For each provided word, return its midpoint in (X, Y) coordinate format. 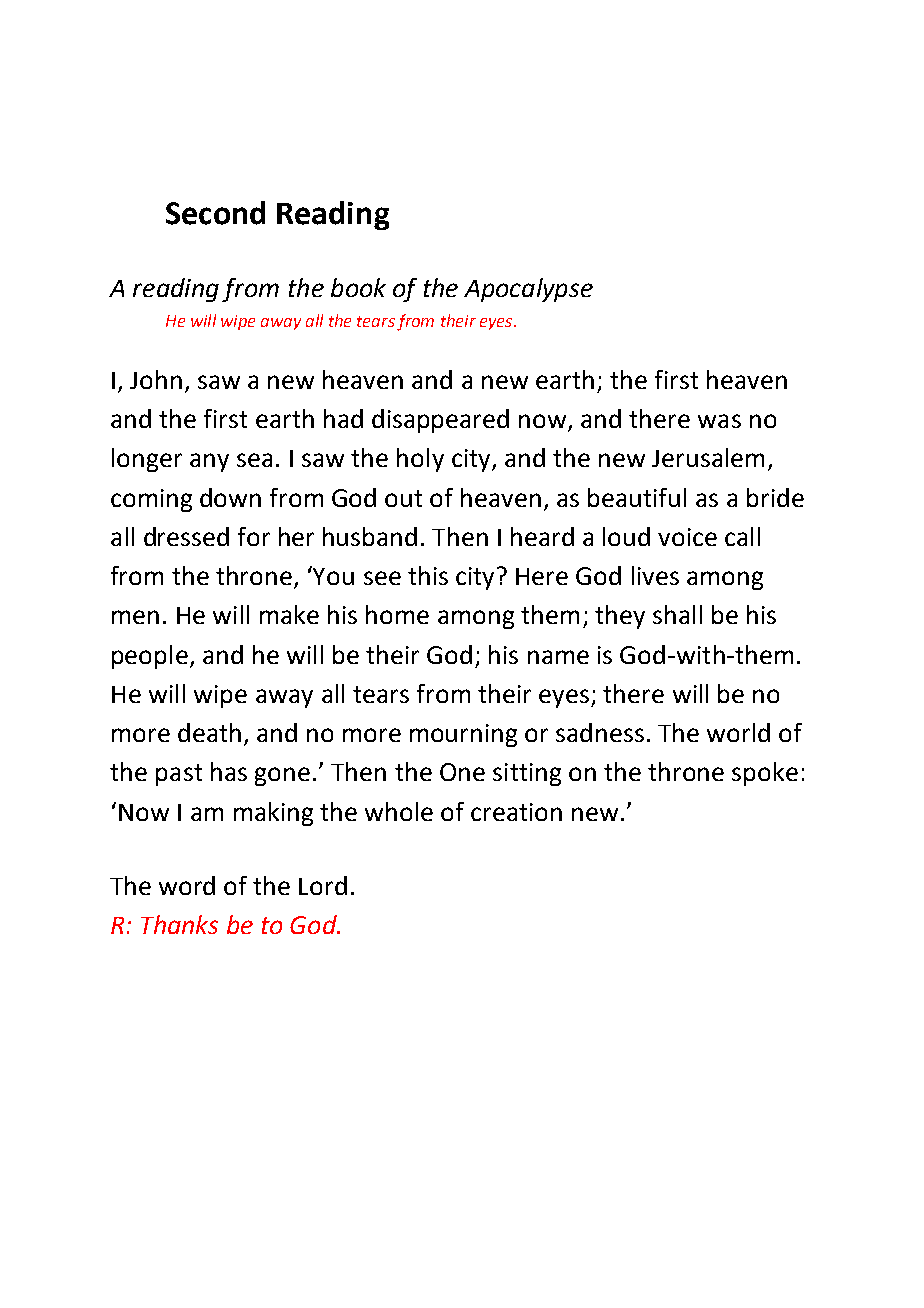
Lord (323, 885)
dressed (186, 536)
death (209, 732)
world (738, 732)
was (719, 421)
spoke (765, 774)
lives (655, 575)
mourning (463, 735)
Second (215, 213)
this (428, 575)
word (187, 885)
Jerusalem (708, 457)
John (156, 379)
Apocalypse (528, 290)
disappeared (440, 421)
